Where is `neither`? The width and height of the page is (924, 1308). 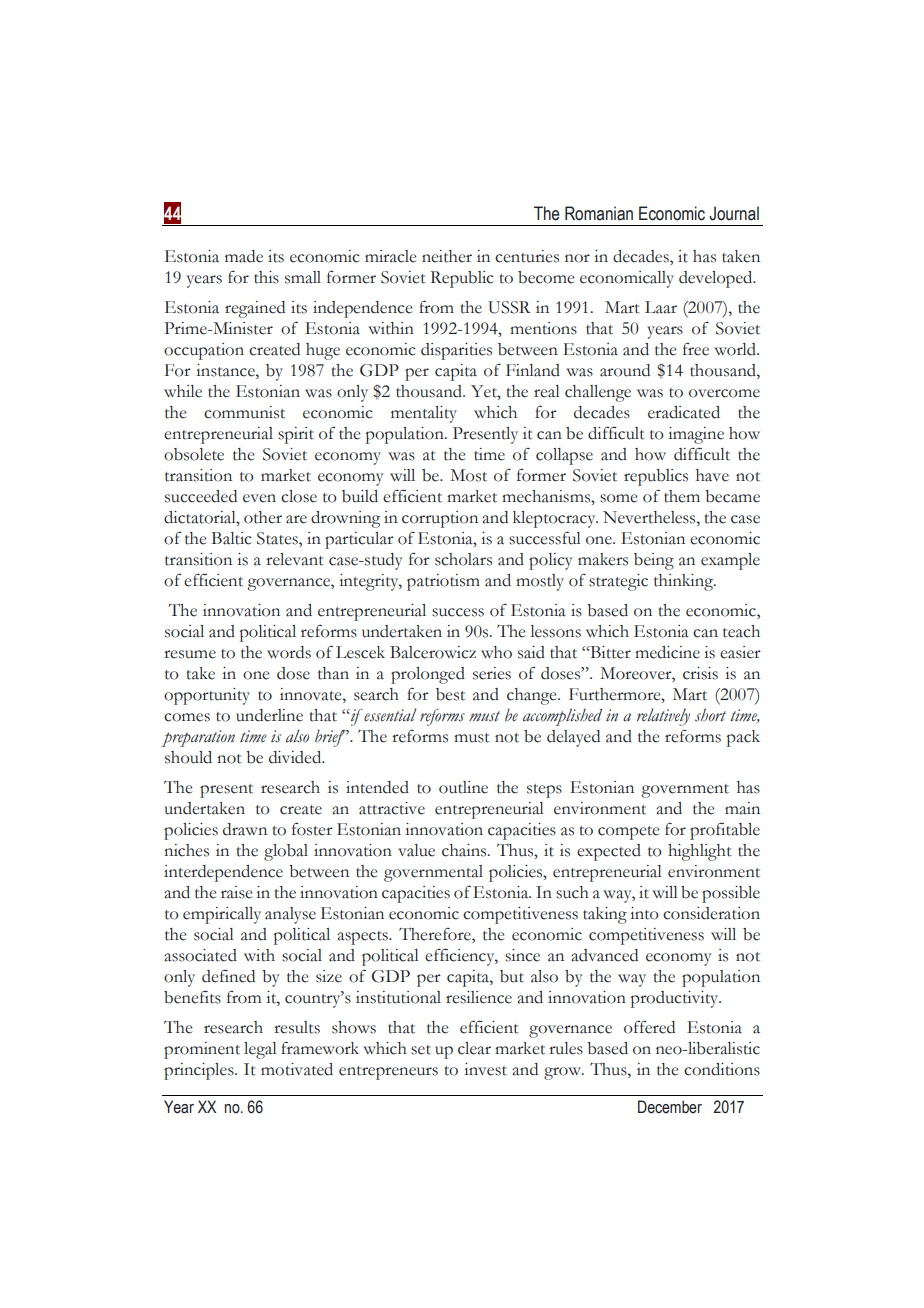
neither is located at coordinates (447, 256).
